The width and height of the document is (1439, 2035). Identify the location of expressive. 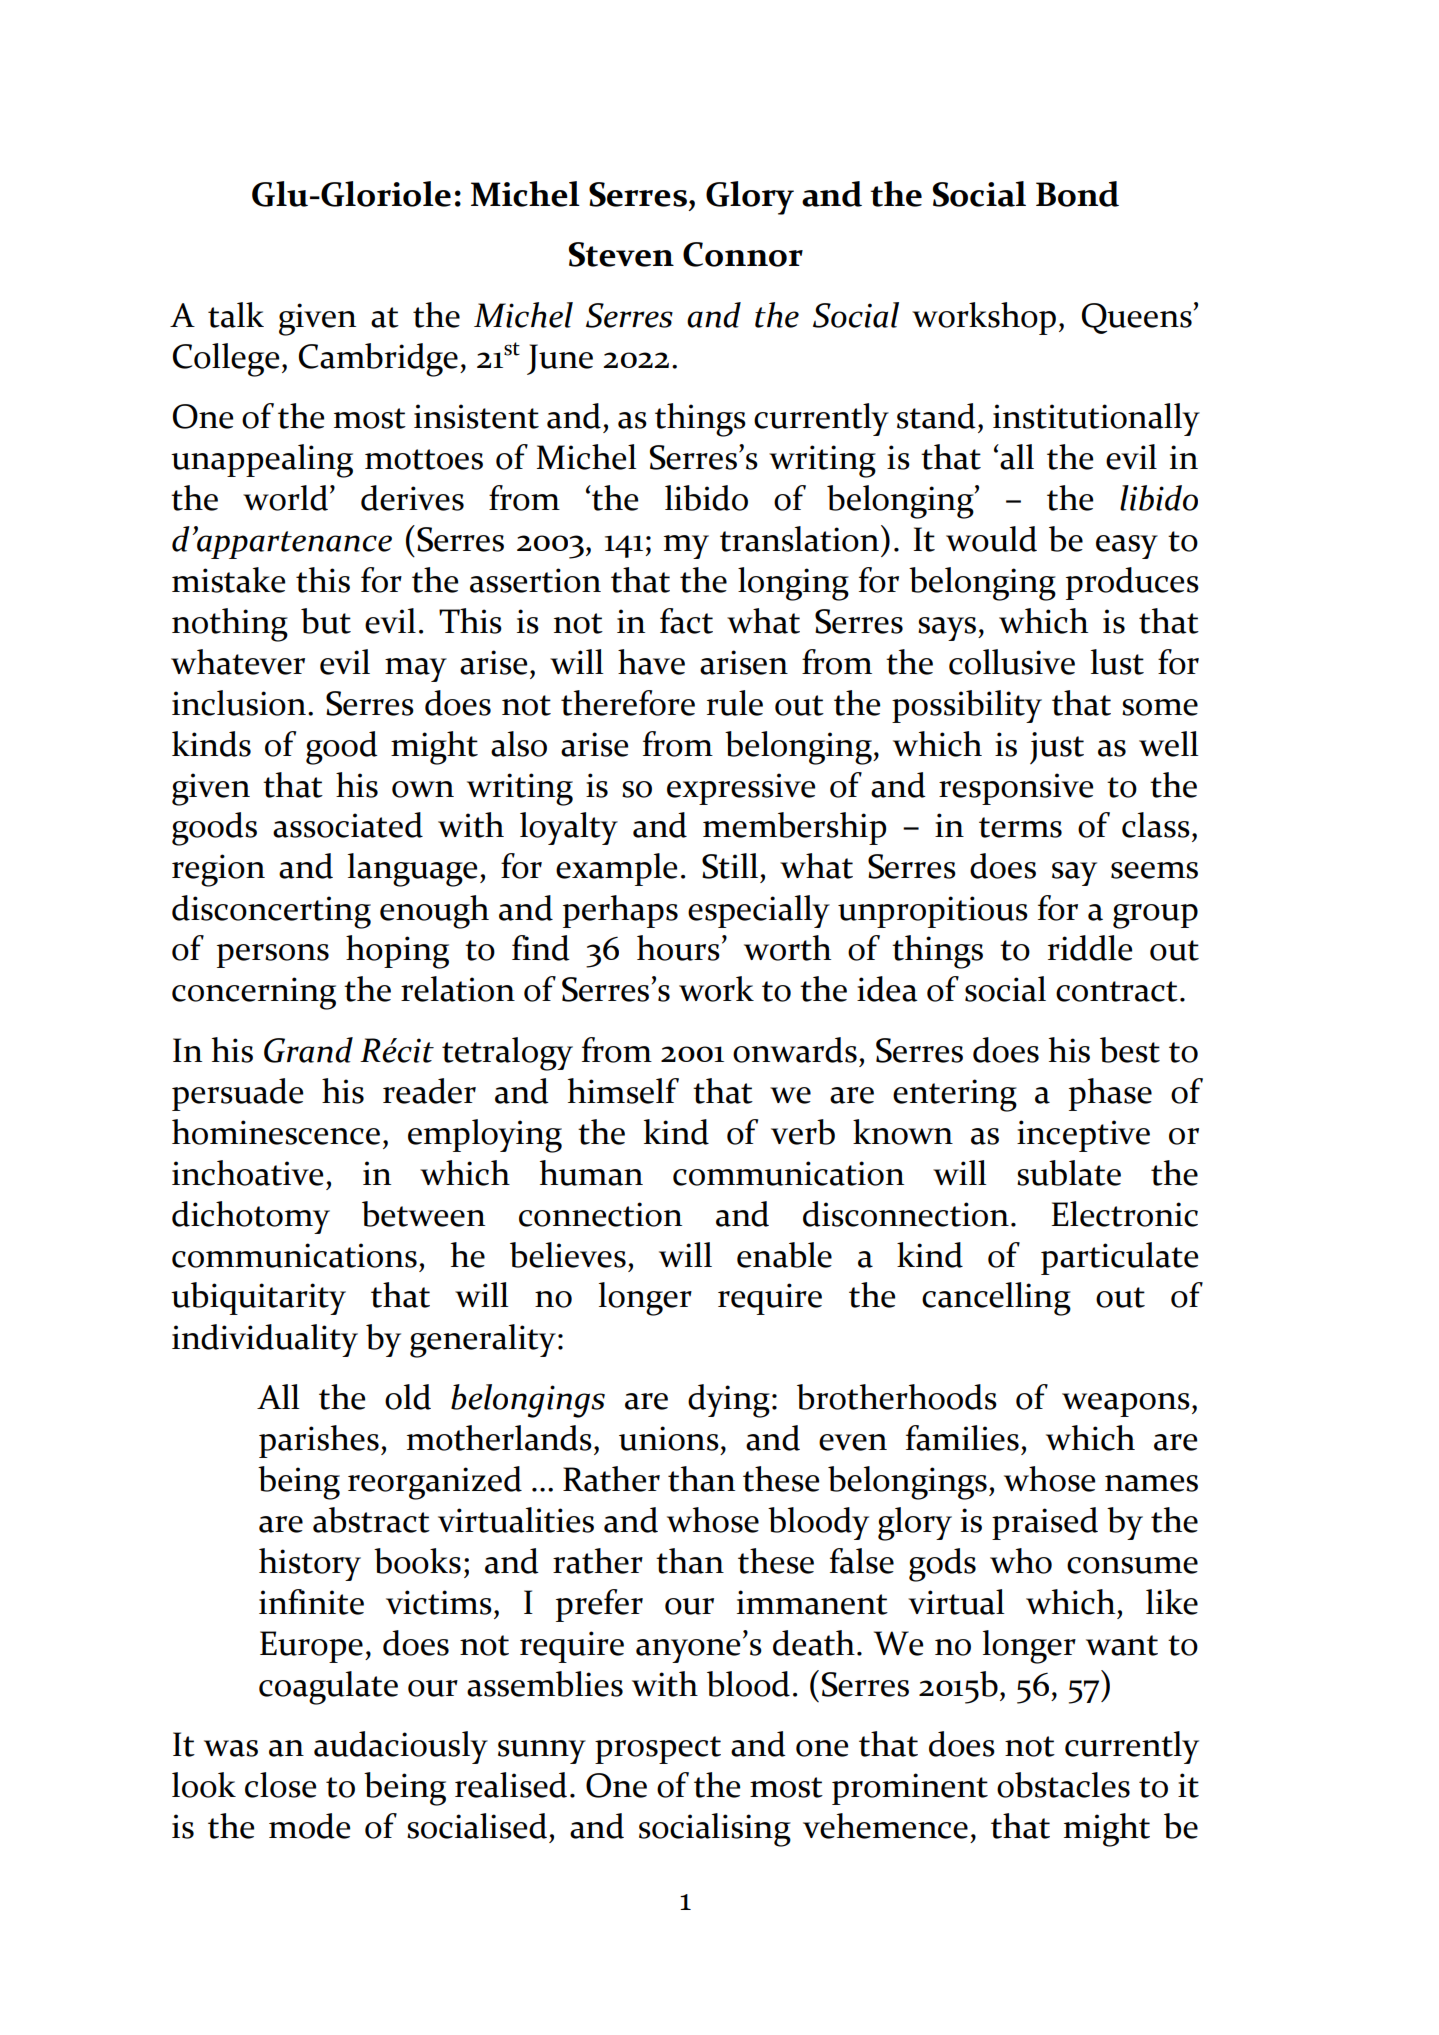
(741, 789).
